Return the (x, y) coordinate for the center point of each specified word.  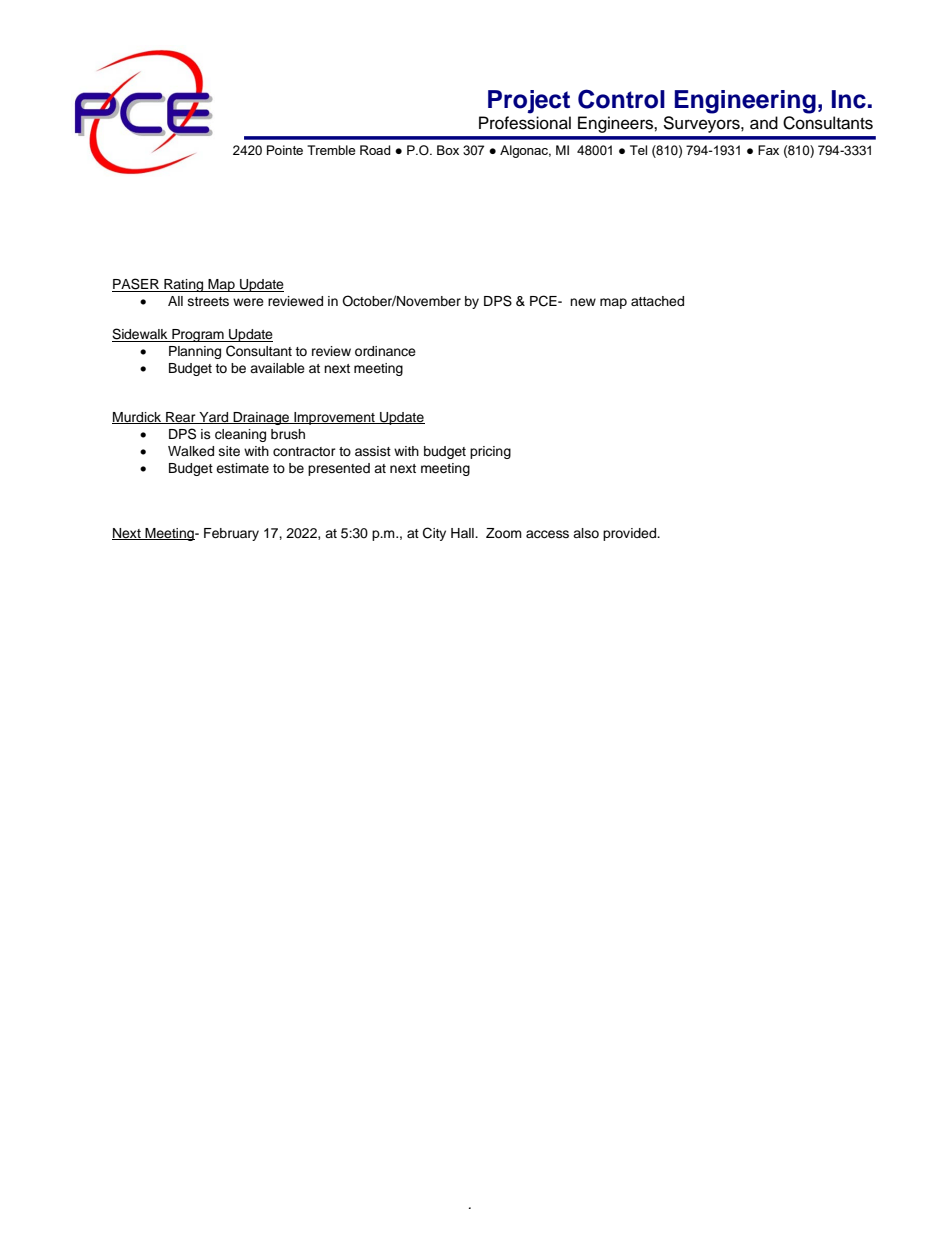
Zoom (504, 533)
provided (631, 534)
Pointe (285, 150)
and (764, 123)
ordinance (385, 351)
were (248, 302)
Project (529, 102)
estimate (242, 468)
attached (657, 301)
